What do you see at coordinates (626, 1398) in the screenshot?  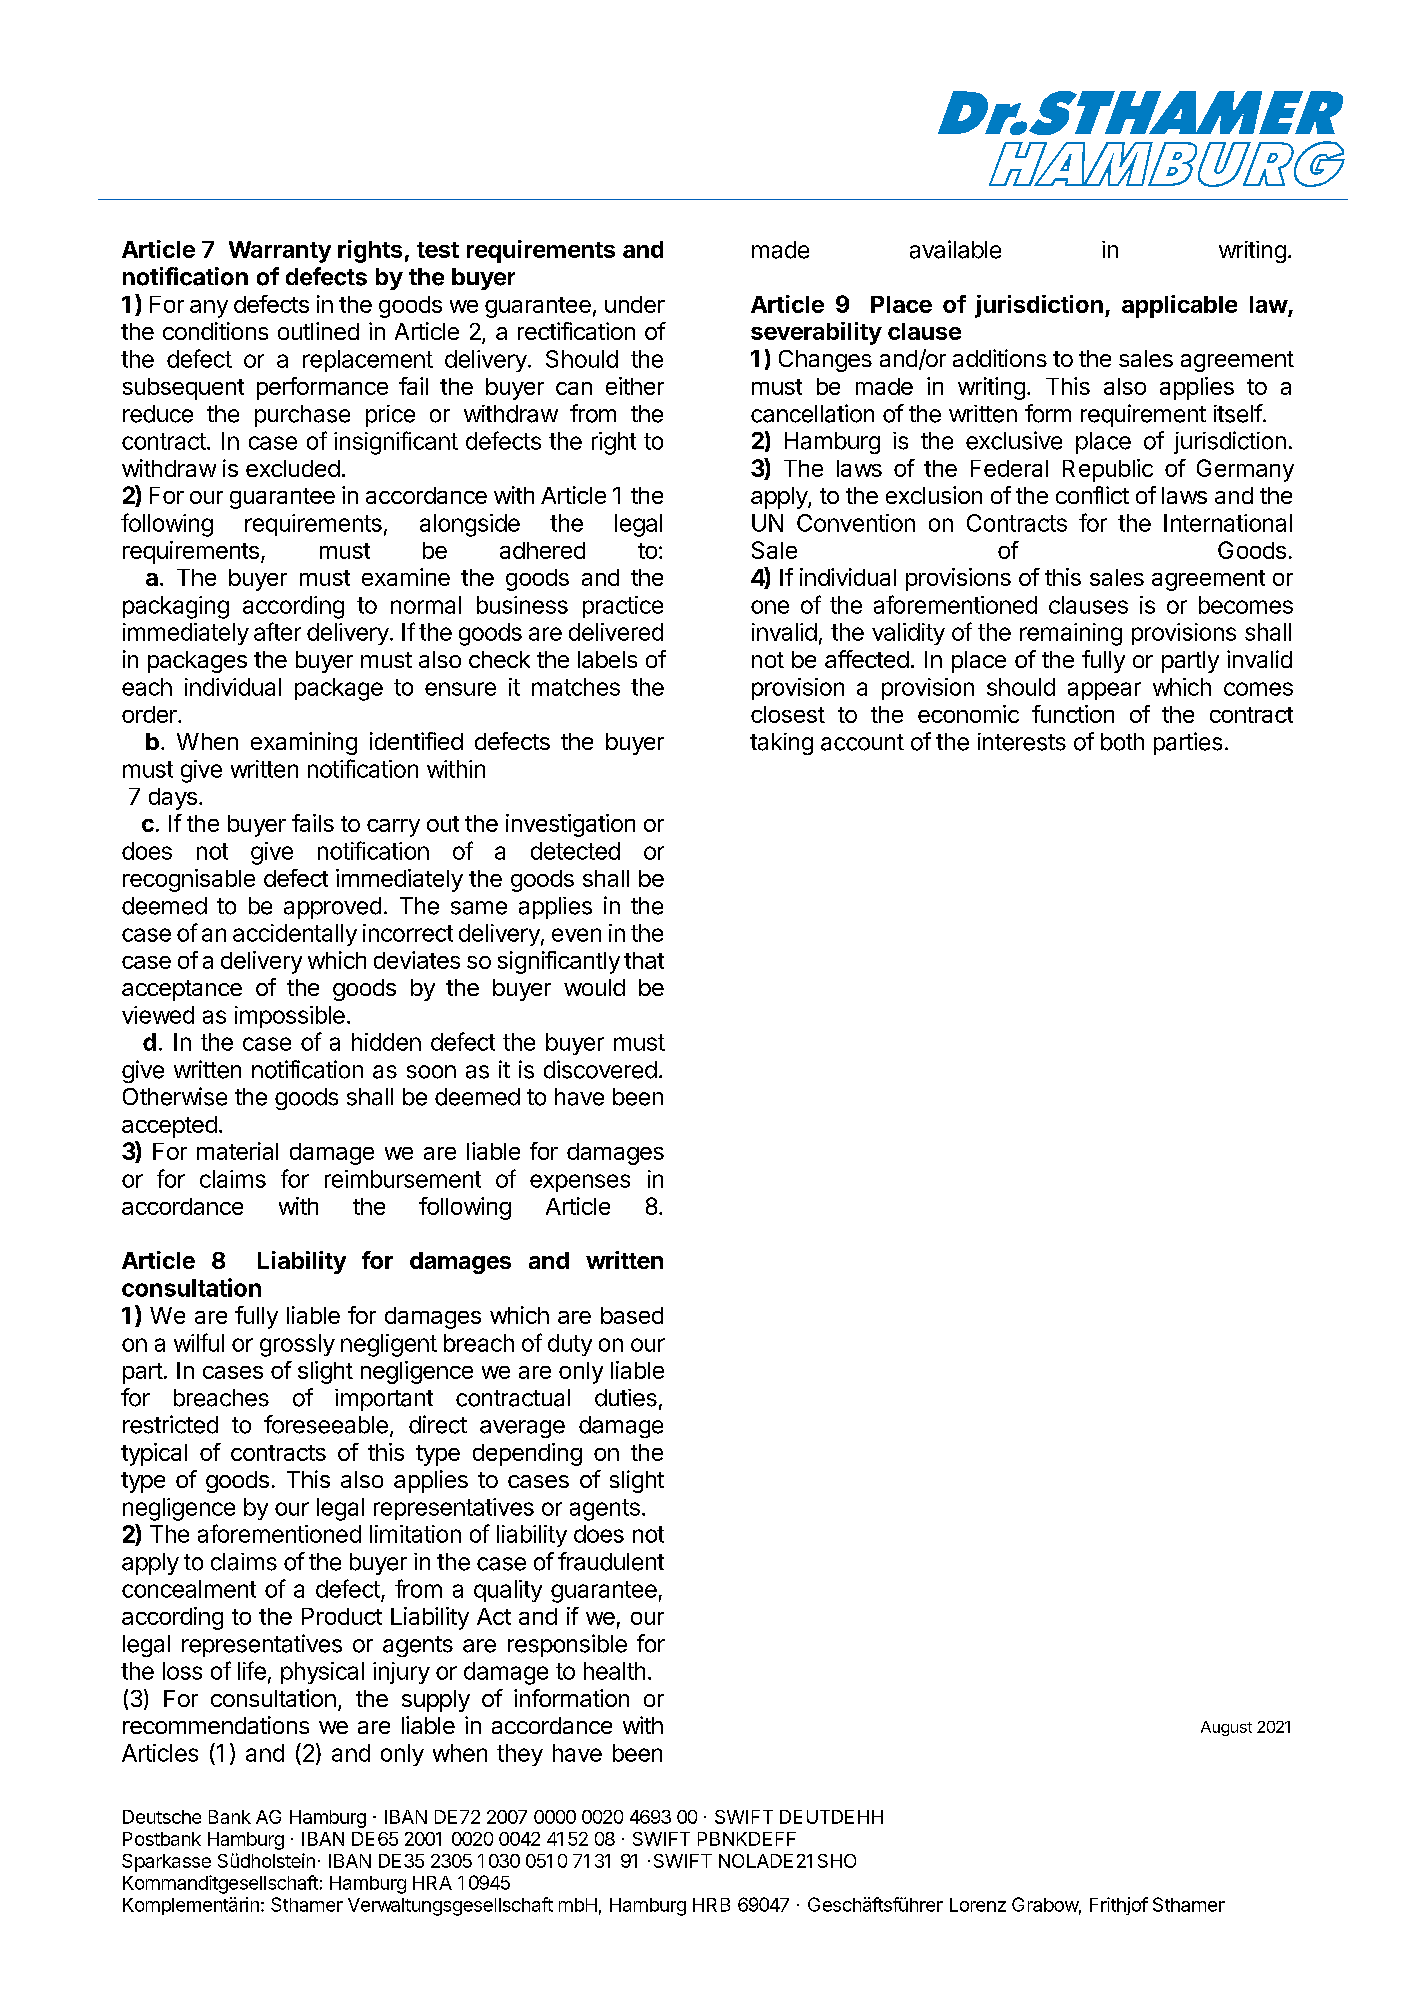 I see `duties` at bounding box center [626, 1398].
